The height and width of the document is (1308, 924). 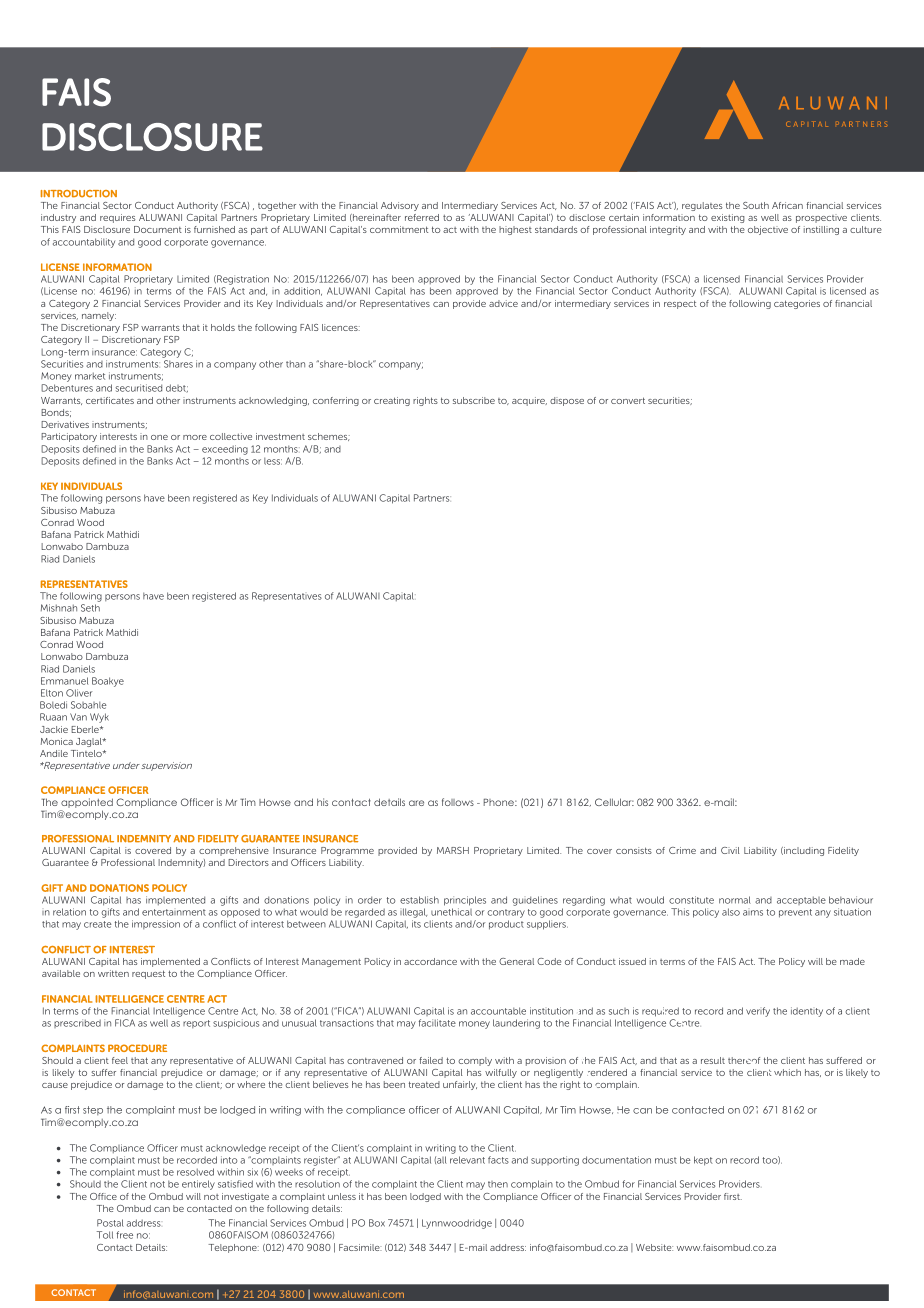 What do you see at coordinates (628, 400) in the document?
I see `convert` at bounding box center [628, 400].
